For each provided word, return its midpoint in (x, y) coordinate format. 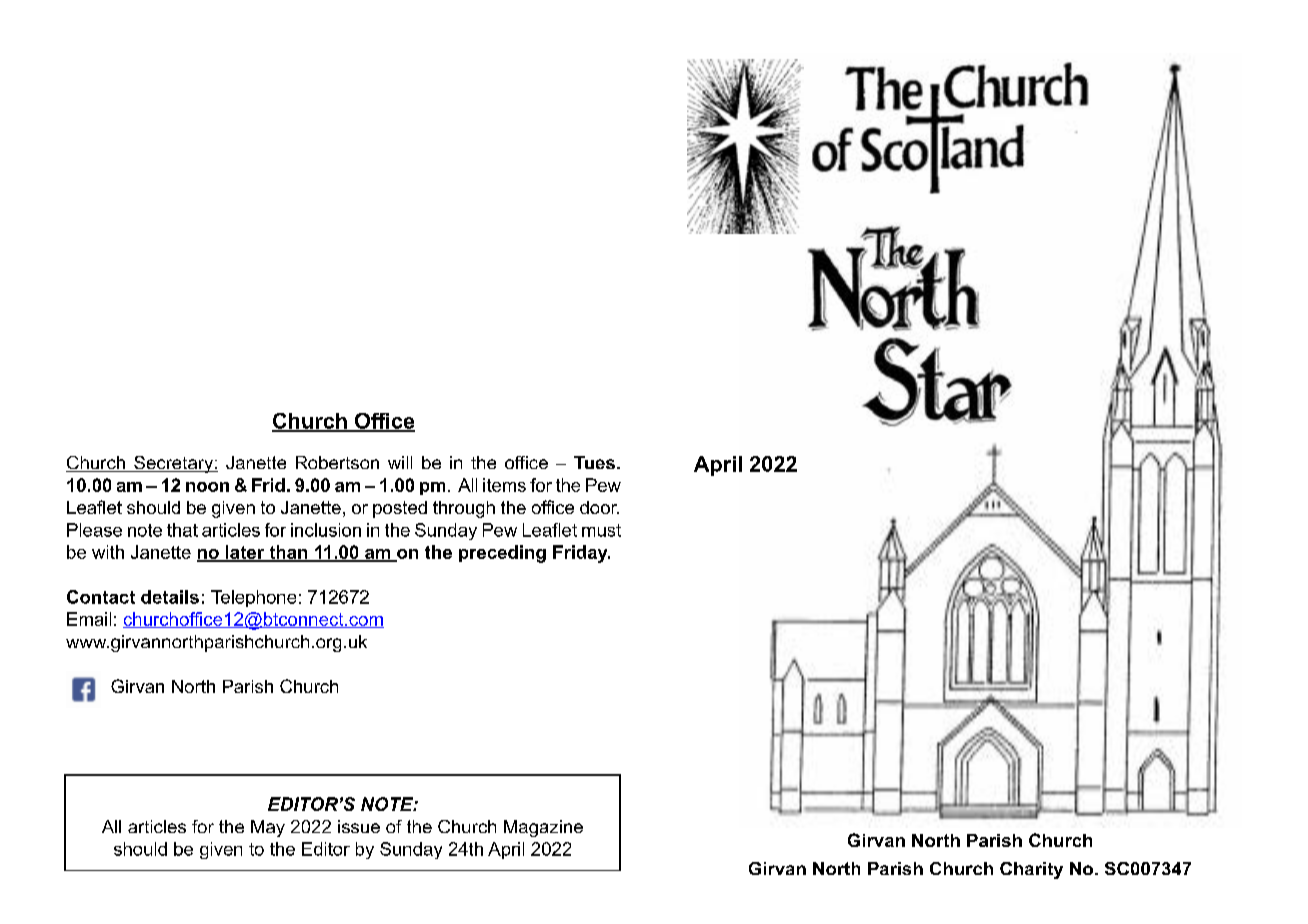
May (268, 828)
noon (207, 487)
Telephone (253, 598)
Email (89, 619)
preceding (502, 554)
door (599, 507)
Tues (594, 462)
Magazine (543, 828)
